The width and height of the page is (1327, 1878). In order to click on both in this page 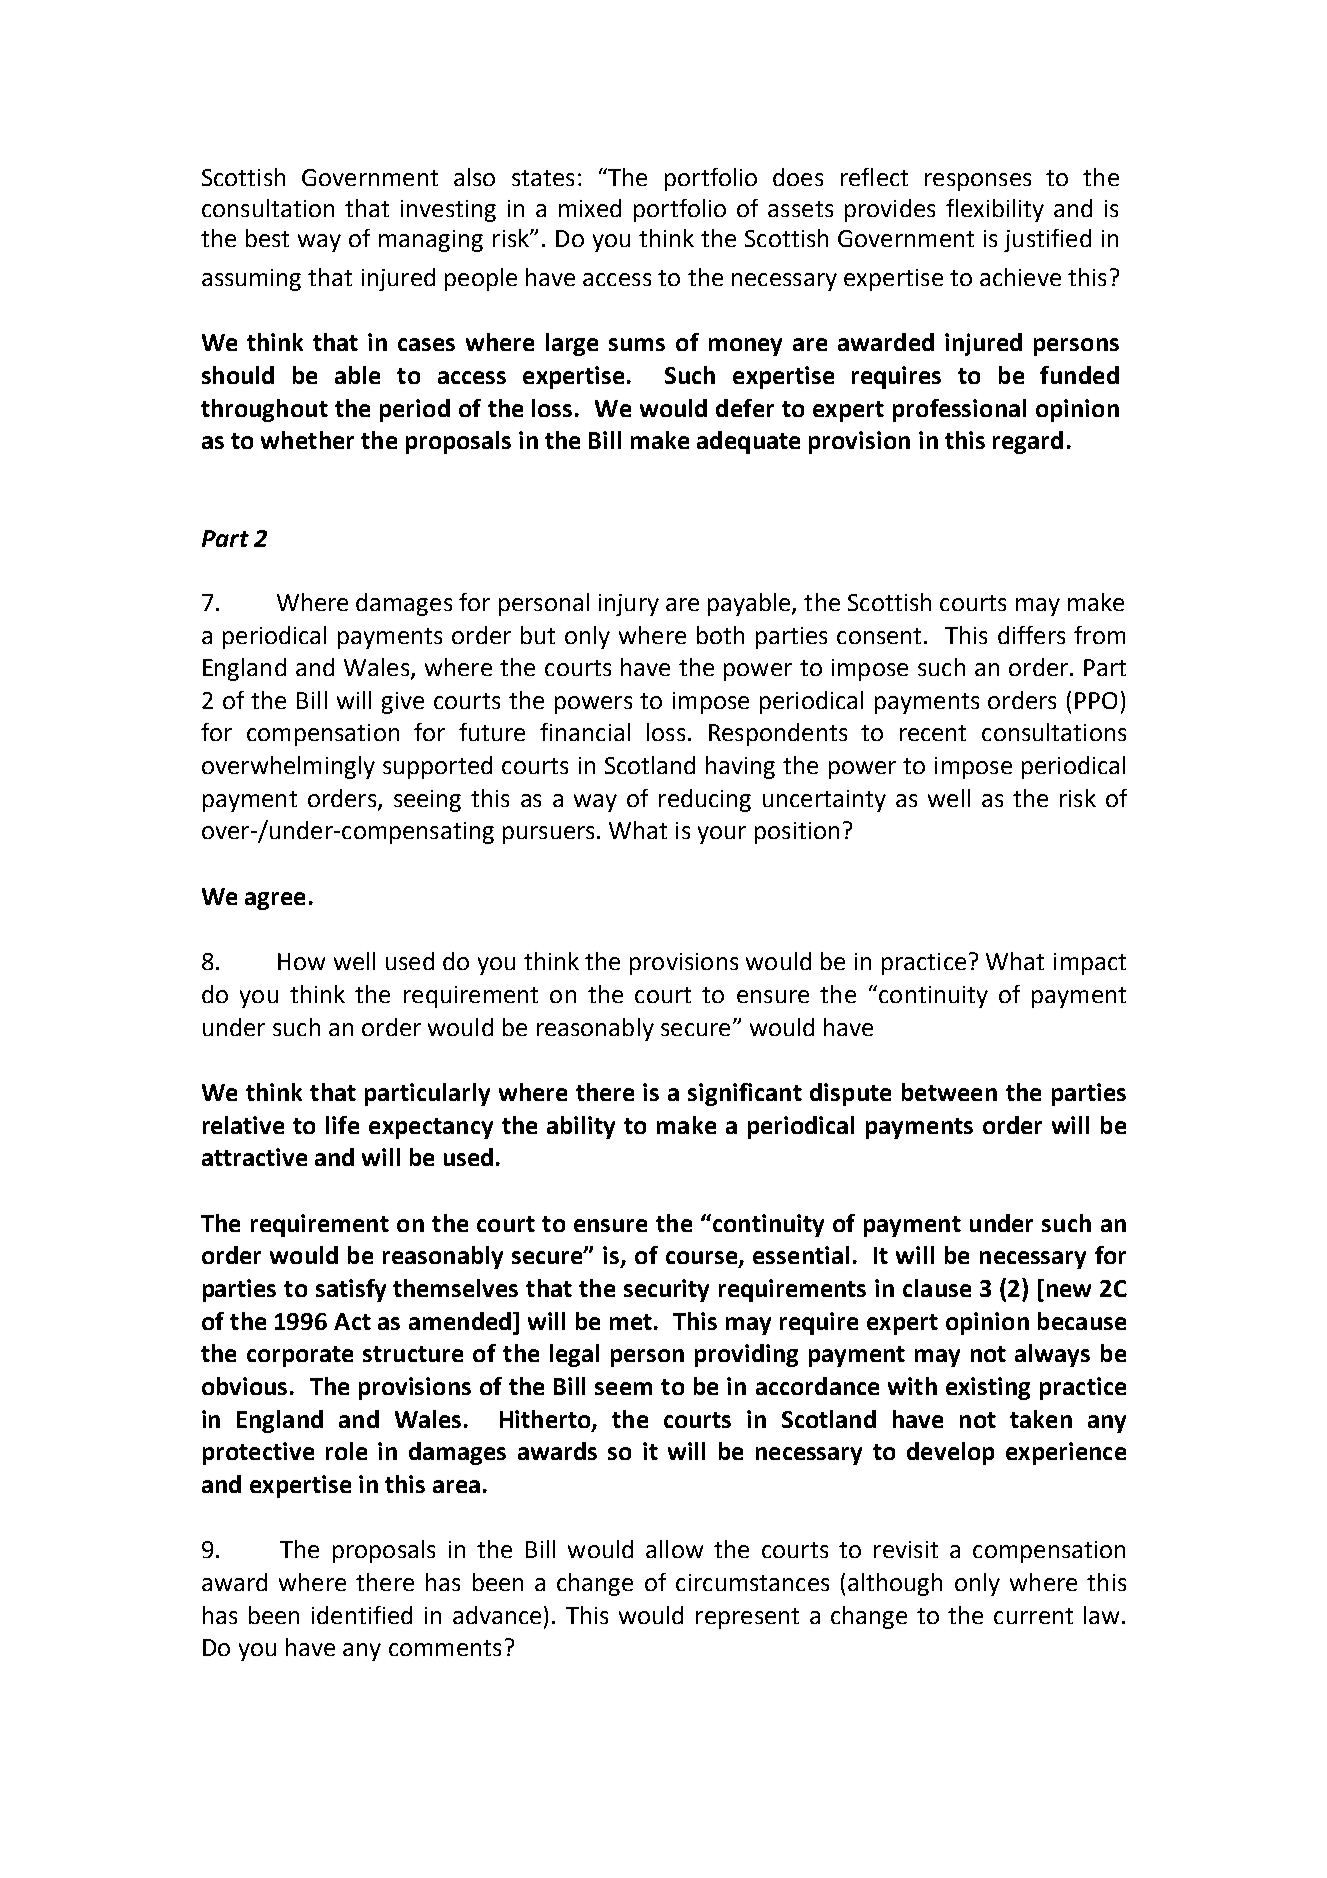, I will do `click(720, 635)`.
